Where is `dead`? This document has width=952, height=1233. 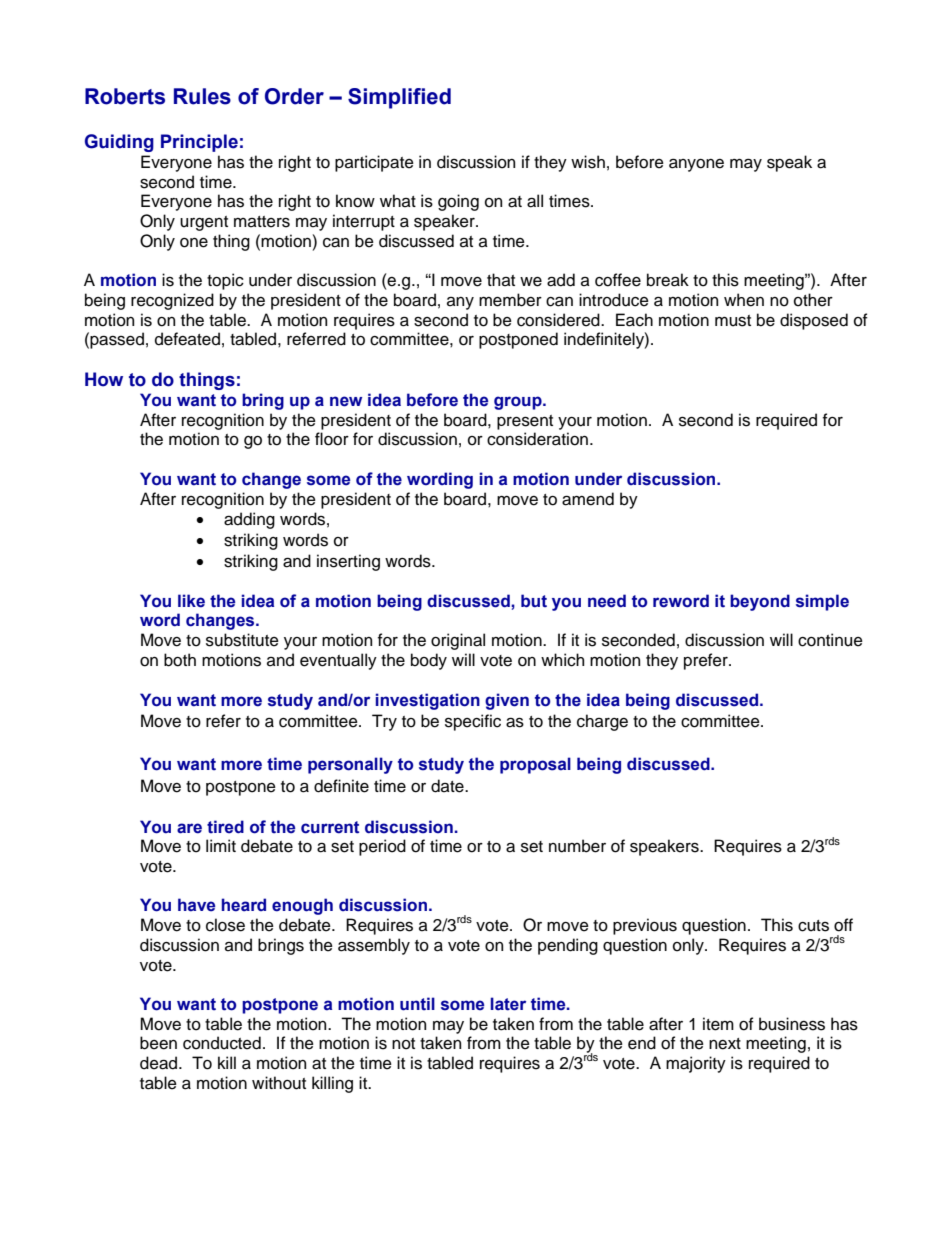
dead is located at coordinates (160, 1063).
